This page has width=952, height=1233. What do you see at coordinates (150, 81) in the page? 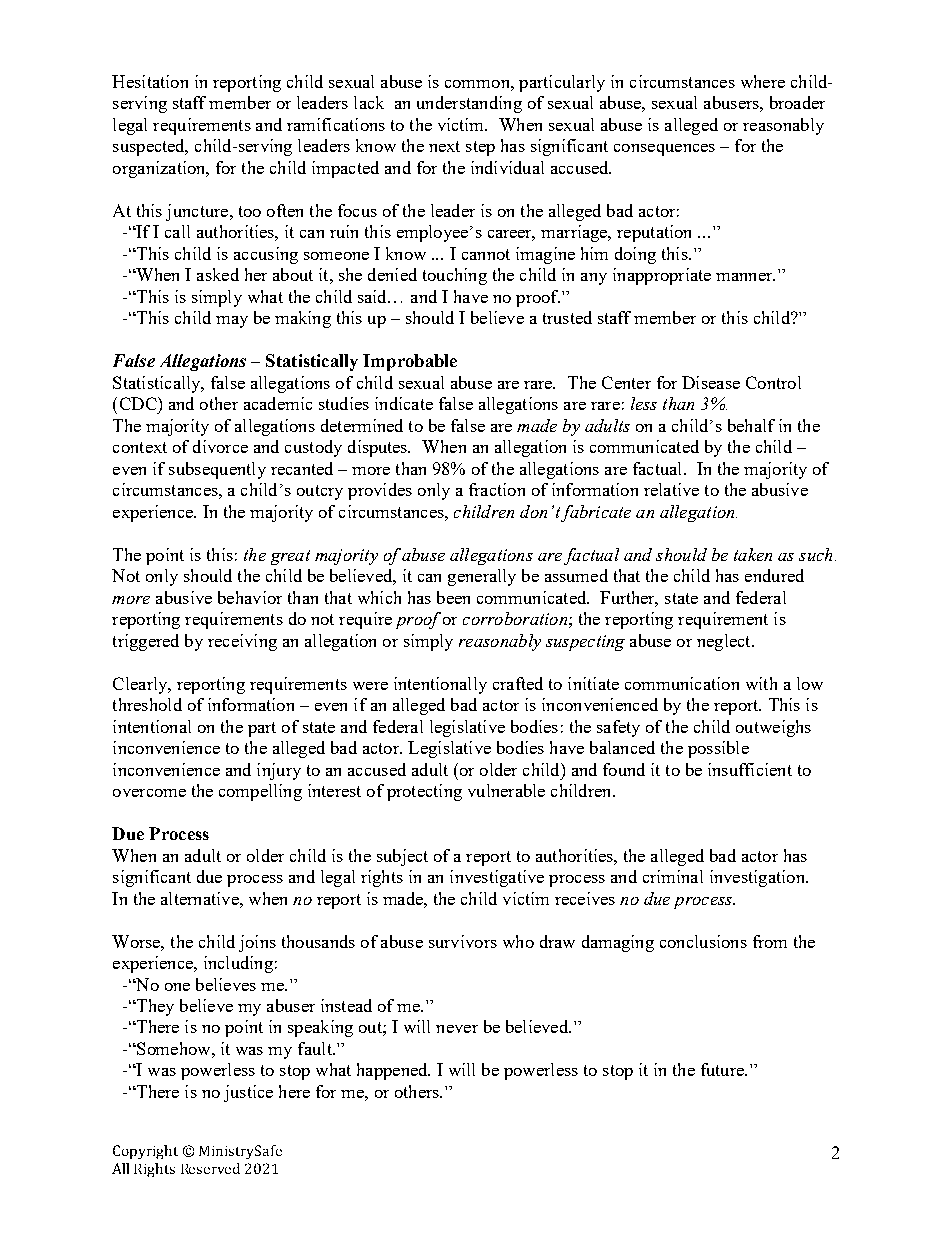
I see `Hesitation` at bounding box center [150, 81].
